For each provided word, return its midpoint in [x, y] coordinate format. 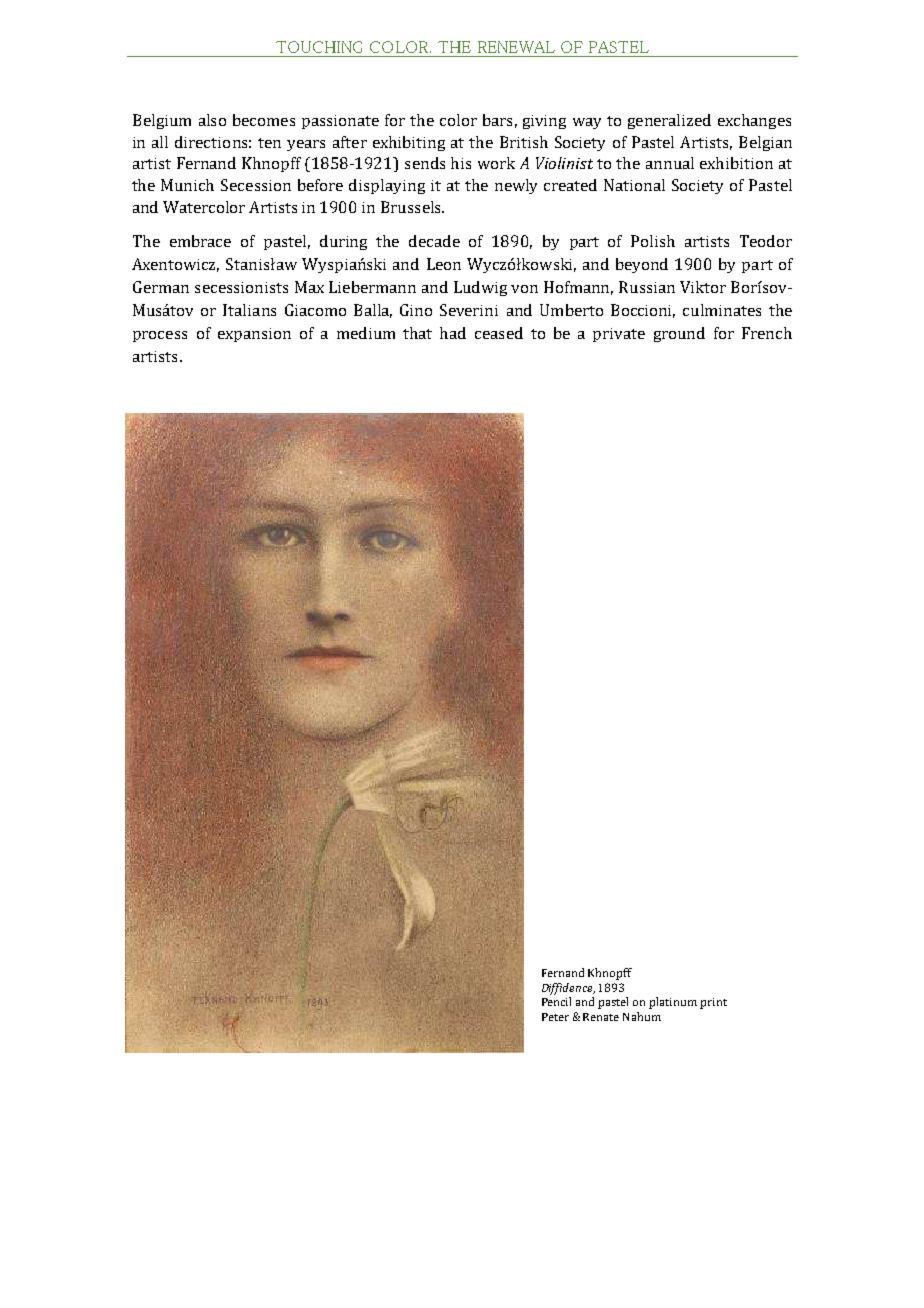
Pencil [556, 1001]
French [767, 333]
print [713, 1003]
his [461, 163]
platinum [673, 1003]
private [619, 335]
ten [269, 143]
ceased [499, 333]
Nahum [642, 1016]
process [160, 336]
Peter [555, 1017]
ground [679, 334]
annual [670, 163]
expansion [254, 335]
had [453, 333]
